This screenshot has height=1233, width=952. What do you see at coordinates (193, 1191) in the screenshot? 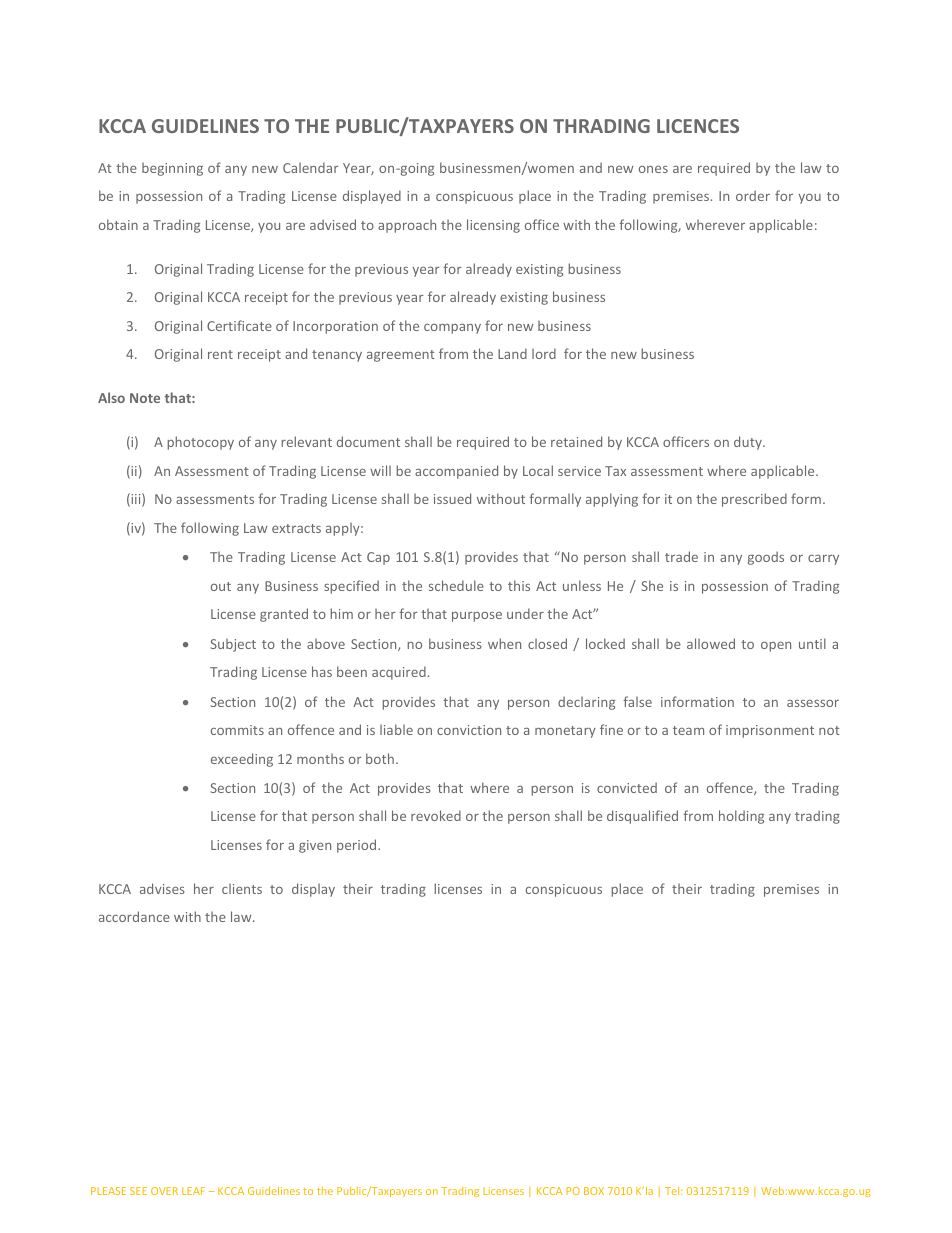
I see `LEAF` at bounding box center [193, 1191].
